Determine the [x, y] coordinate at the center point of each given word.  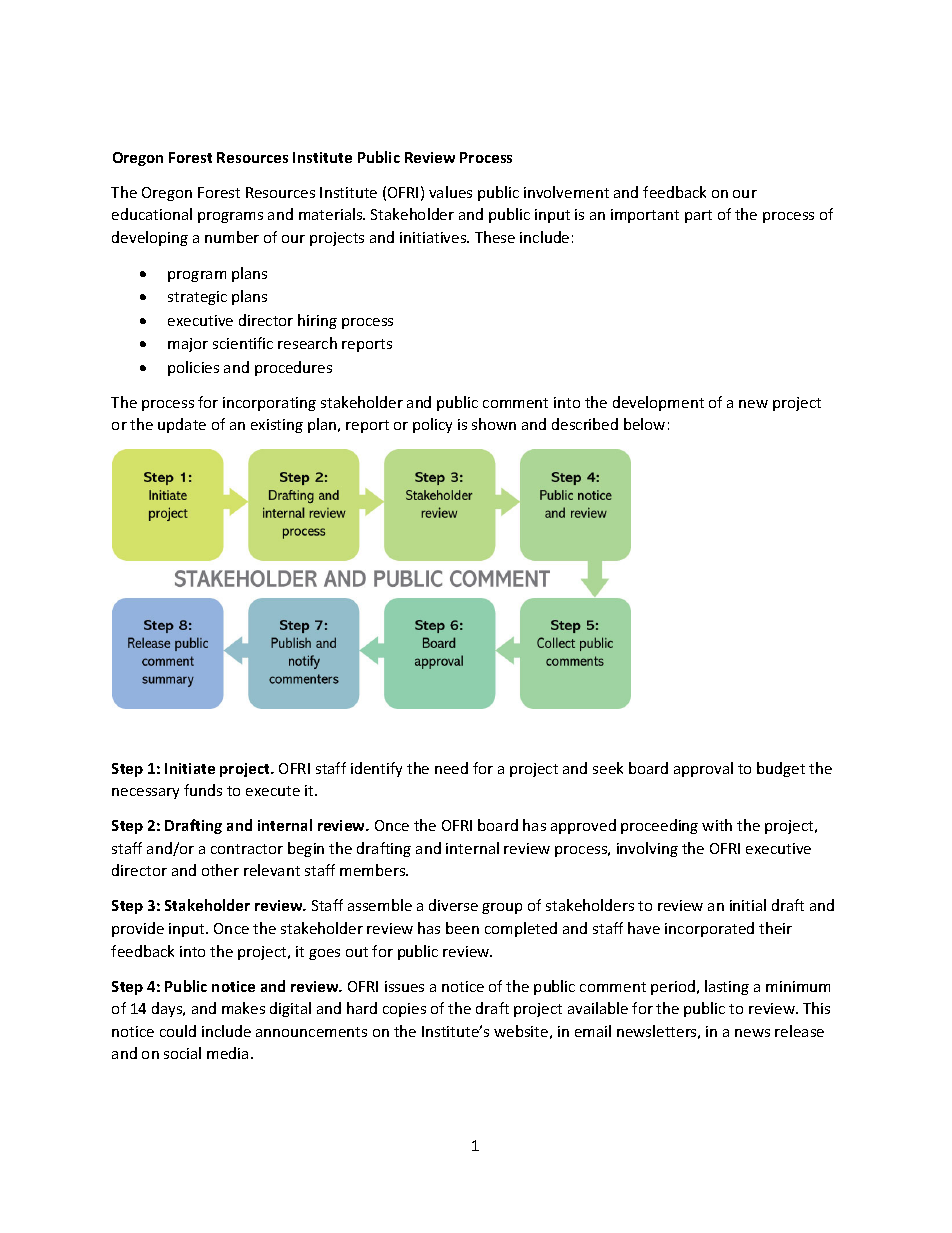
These [495, 237]
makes [243, 1008]
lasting [727, 987]
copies [404, 1010]
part [698, 216]
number [232, 237]
